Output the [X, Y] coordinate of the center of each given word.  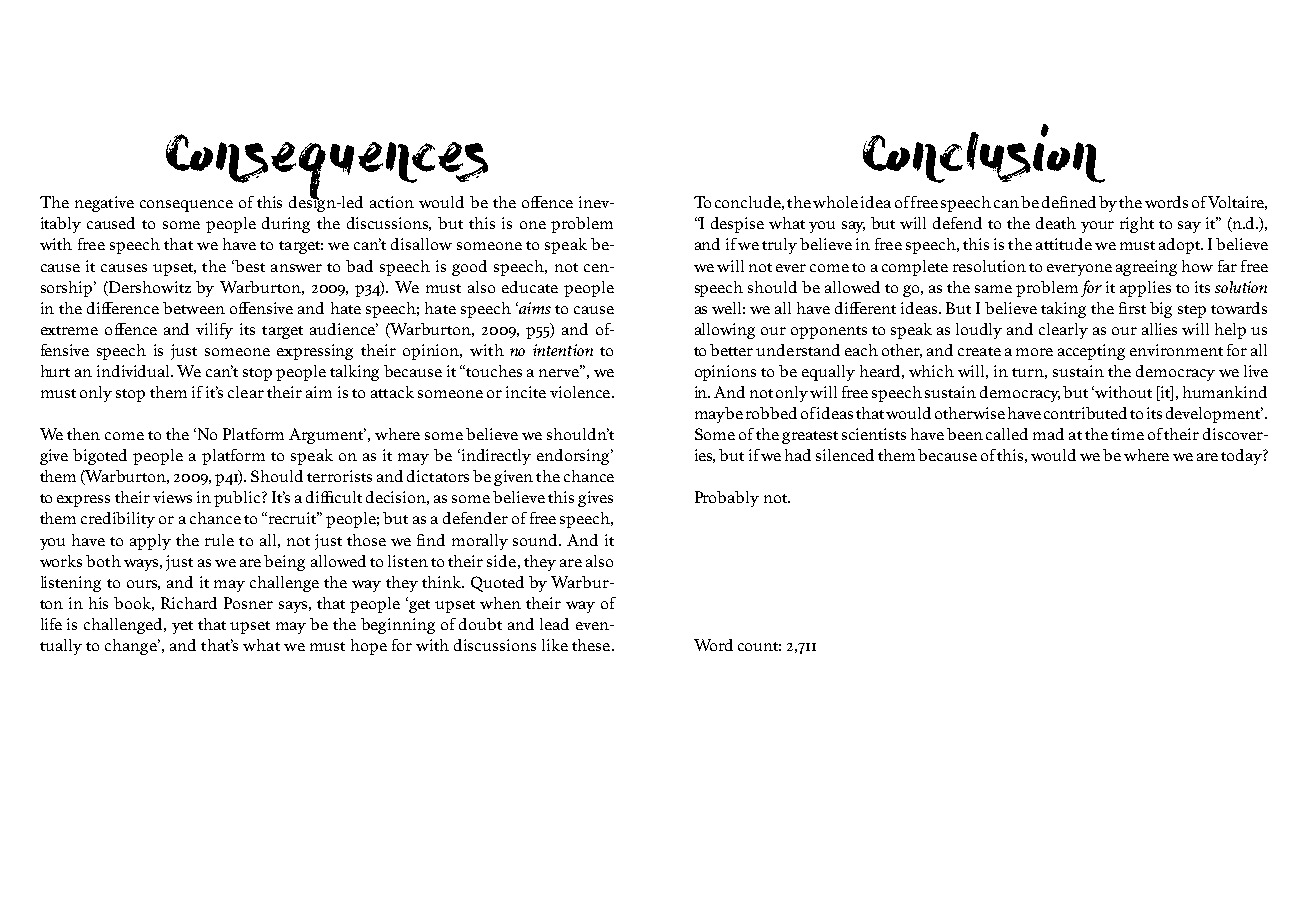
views [172, 497]
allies [1159, 329]
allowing [725, 331]
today [1242, 457]
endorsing [575, 457]
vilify [214, 331]
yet [182, 627]
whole [835, 202]
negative [104, 204]
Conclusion [984, 153]
